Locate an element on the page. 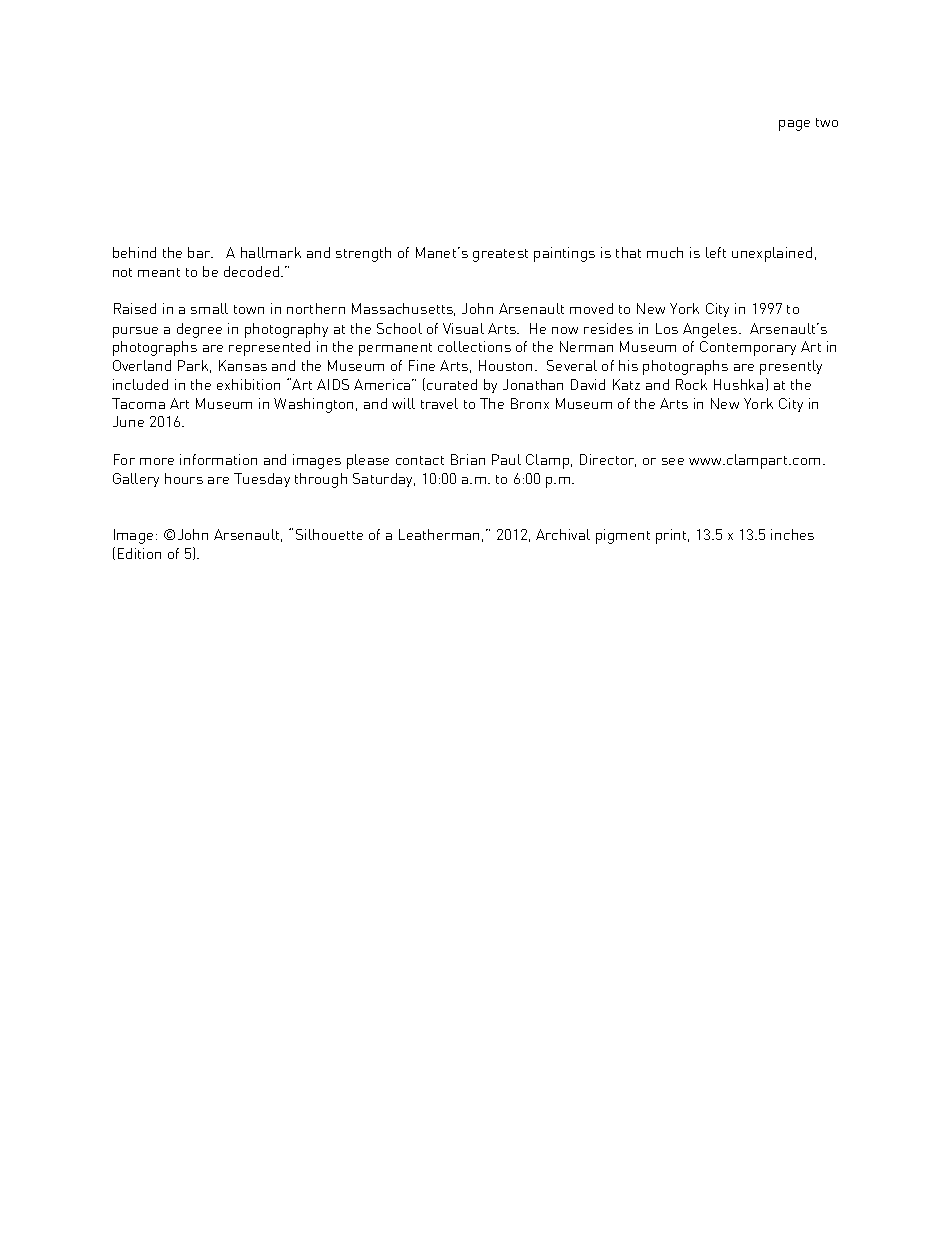  Archival is located at coordinates (563, 534).
